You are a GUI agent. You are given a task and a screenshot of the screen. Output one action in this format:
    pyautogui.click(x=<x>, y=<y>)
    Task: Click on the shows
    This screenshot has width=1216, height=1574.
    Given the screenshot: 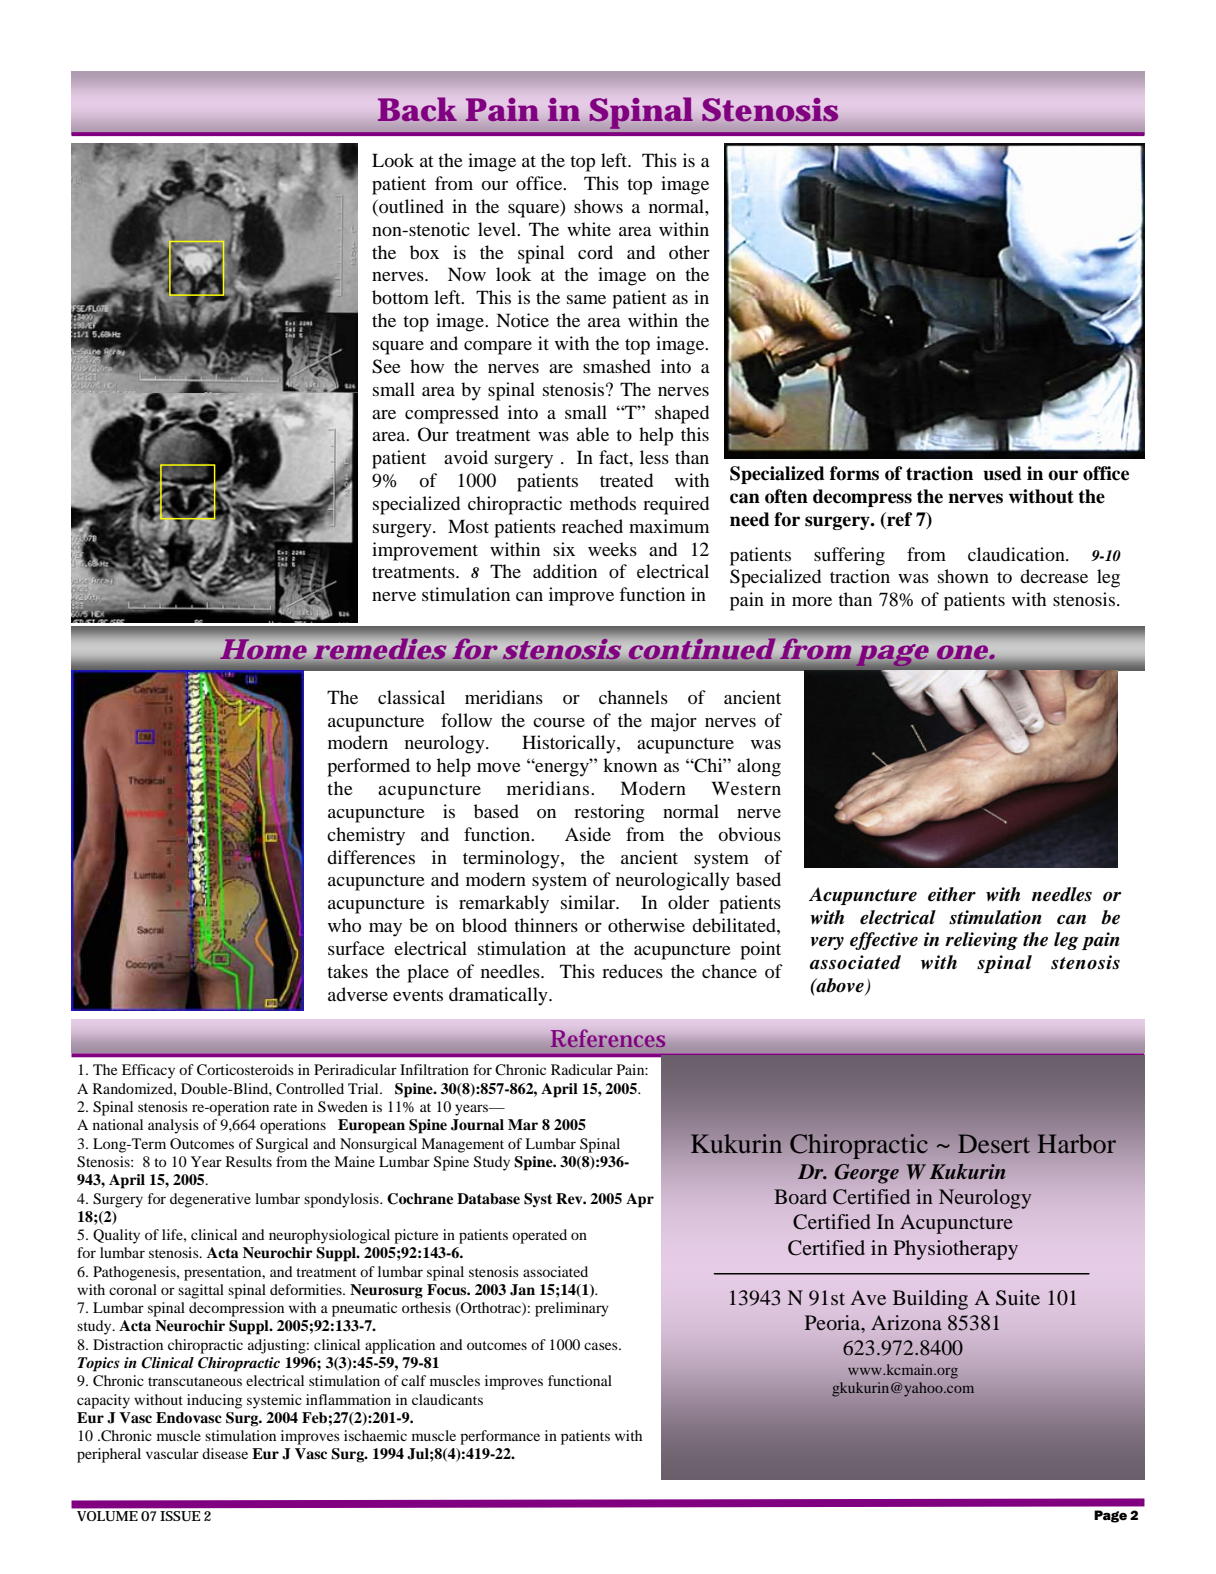 What is the action you would take?
    pyautogui.click(x=598, y=206)
